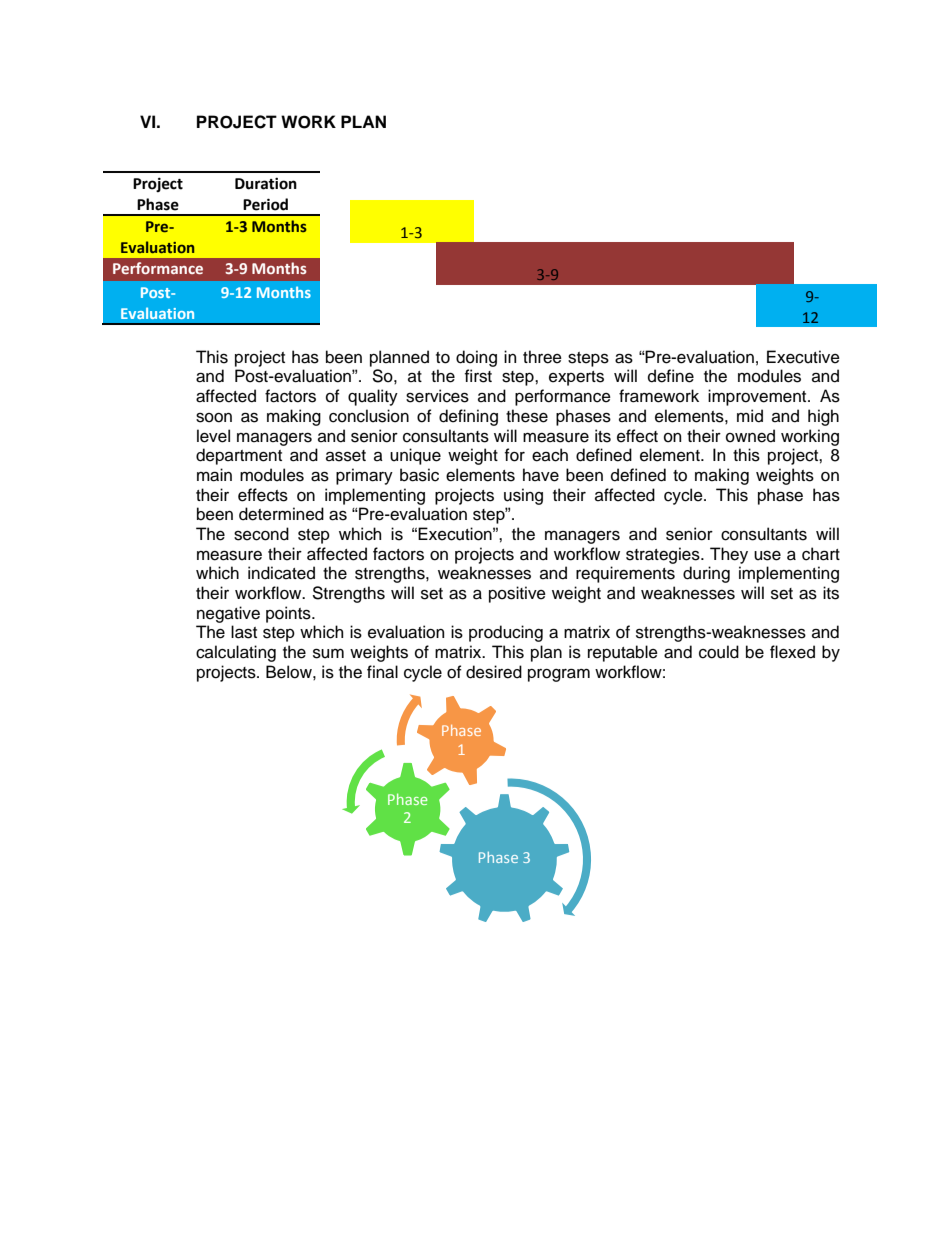  I want to click on Executive, so click(803, 357).
